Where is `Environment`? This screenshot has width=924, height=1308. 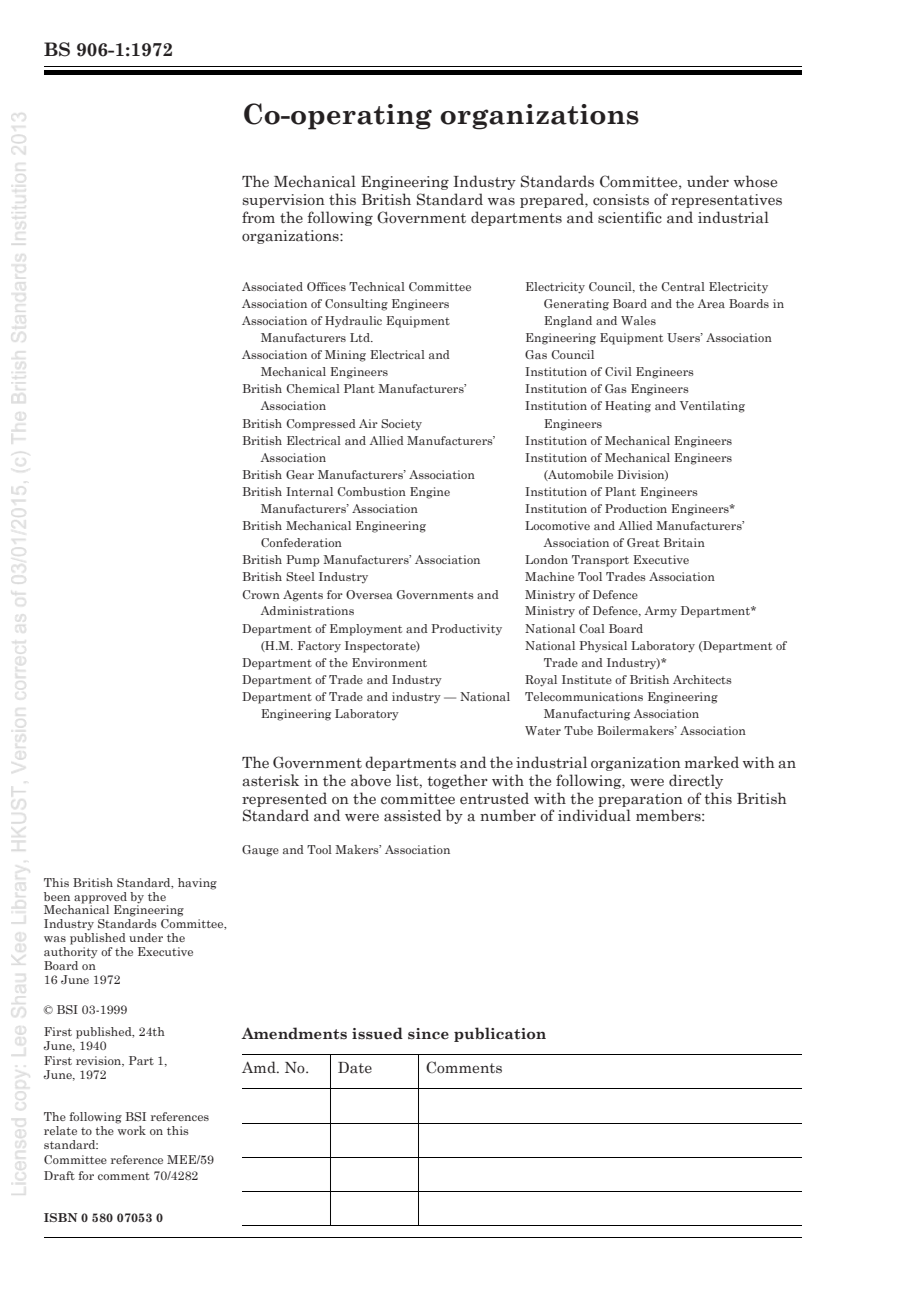
Environment is located at coordinates (389, 662).
